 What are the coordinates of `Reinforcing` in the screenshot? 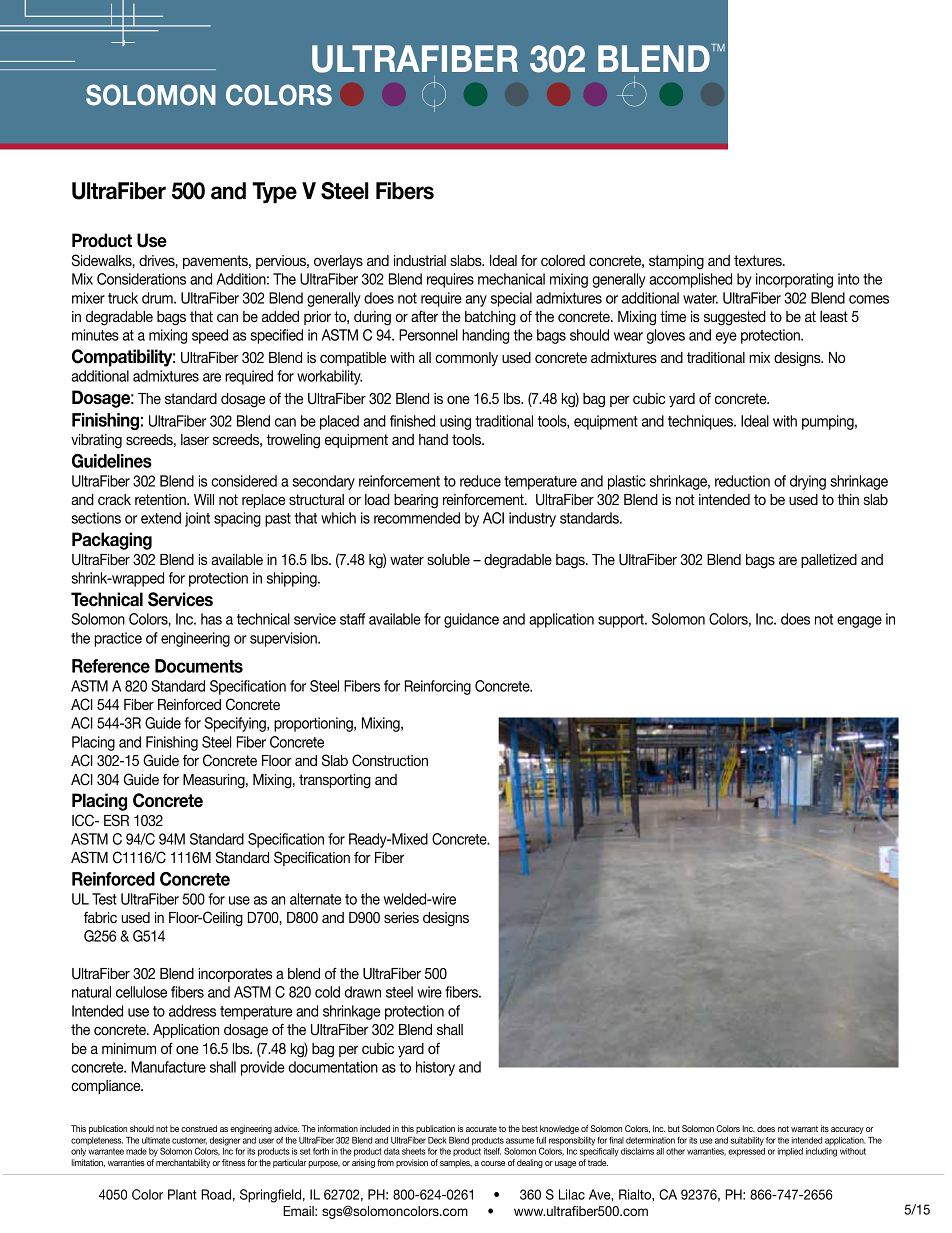 It's located at (438, 687).
